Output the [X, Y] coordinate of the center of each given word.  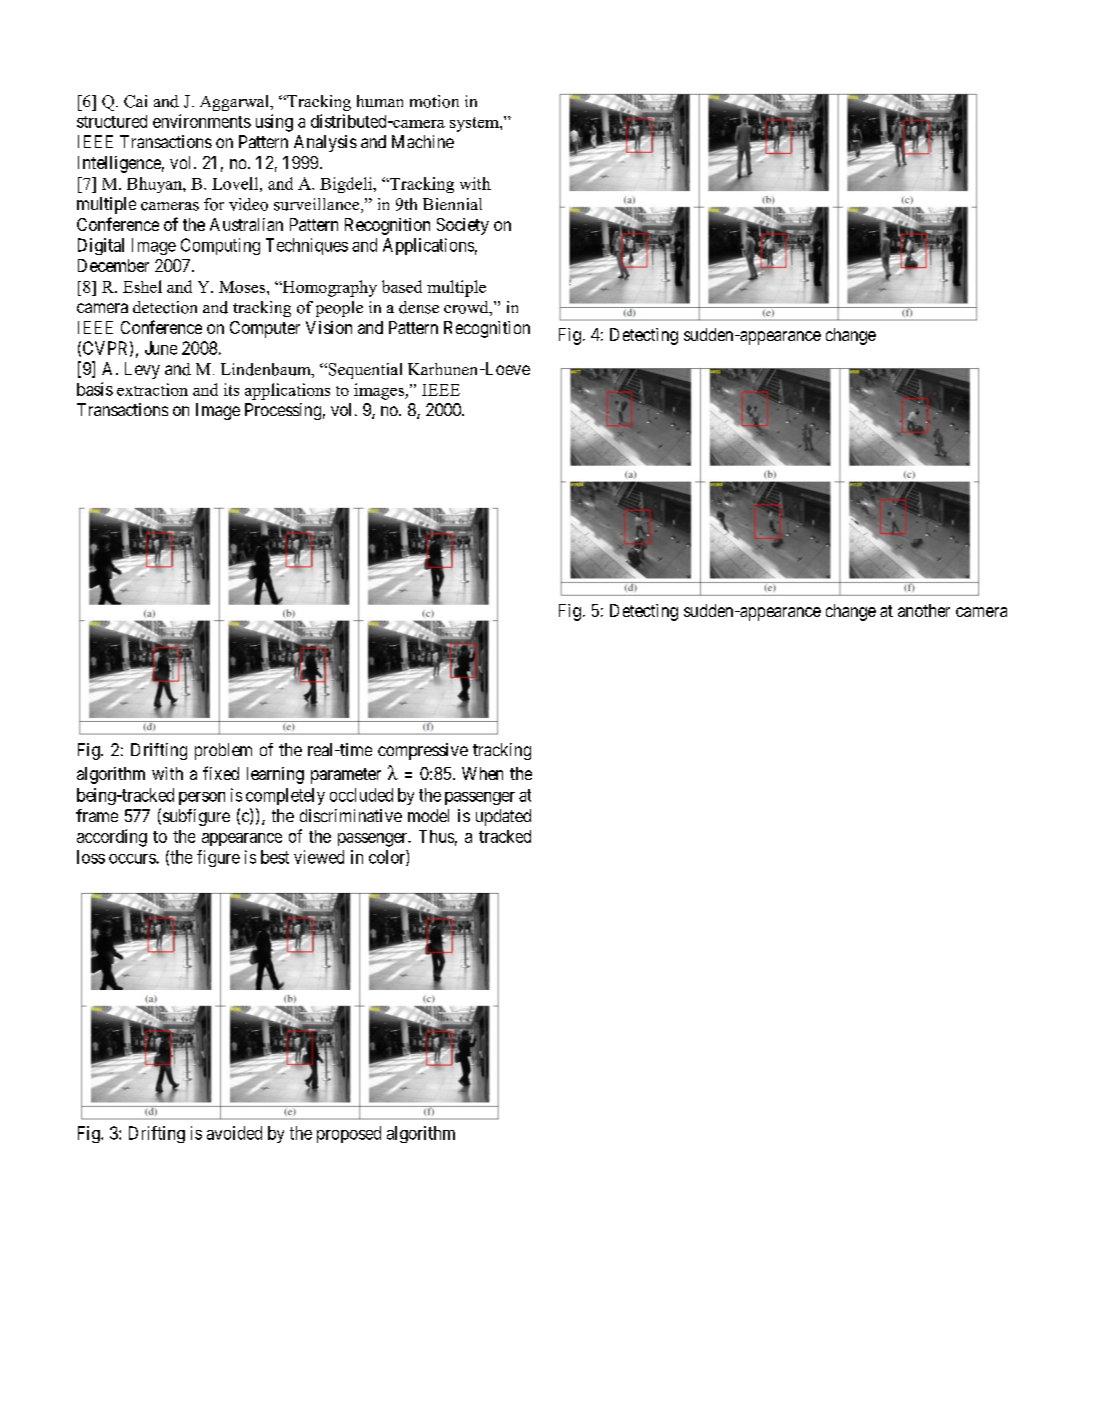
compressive [423, 751]
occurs [133, 859]
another [924, 610]
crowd [467, 308]
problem [223, 751]
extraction [152, 389]
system [475, 124]
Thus [436, 836]
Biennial [452, 204]
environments [202, 121]
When [482, 773]
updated [503, 817]
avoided [234, 1133]
